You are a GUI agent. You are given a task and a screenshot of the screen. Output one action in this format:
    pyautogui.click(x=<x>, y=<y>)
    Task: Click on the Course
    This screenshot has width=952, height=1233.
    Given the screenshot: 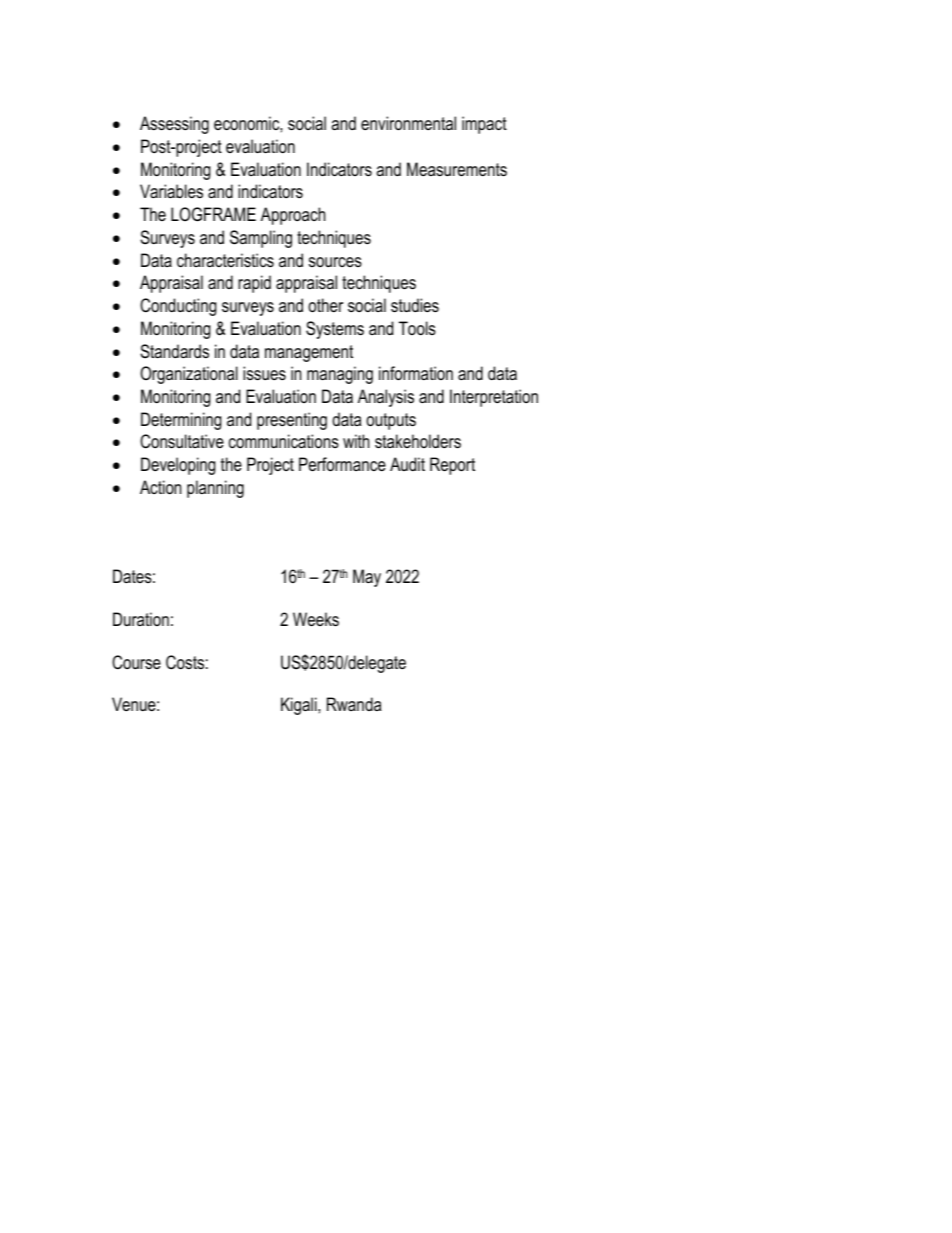 What is the action you would take?
    pyautogui.click(x=136, y=662)
